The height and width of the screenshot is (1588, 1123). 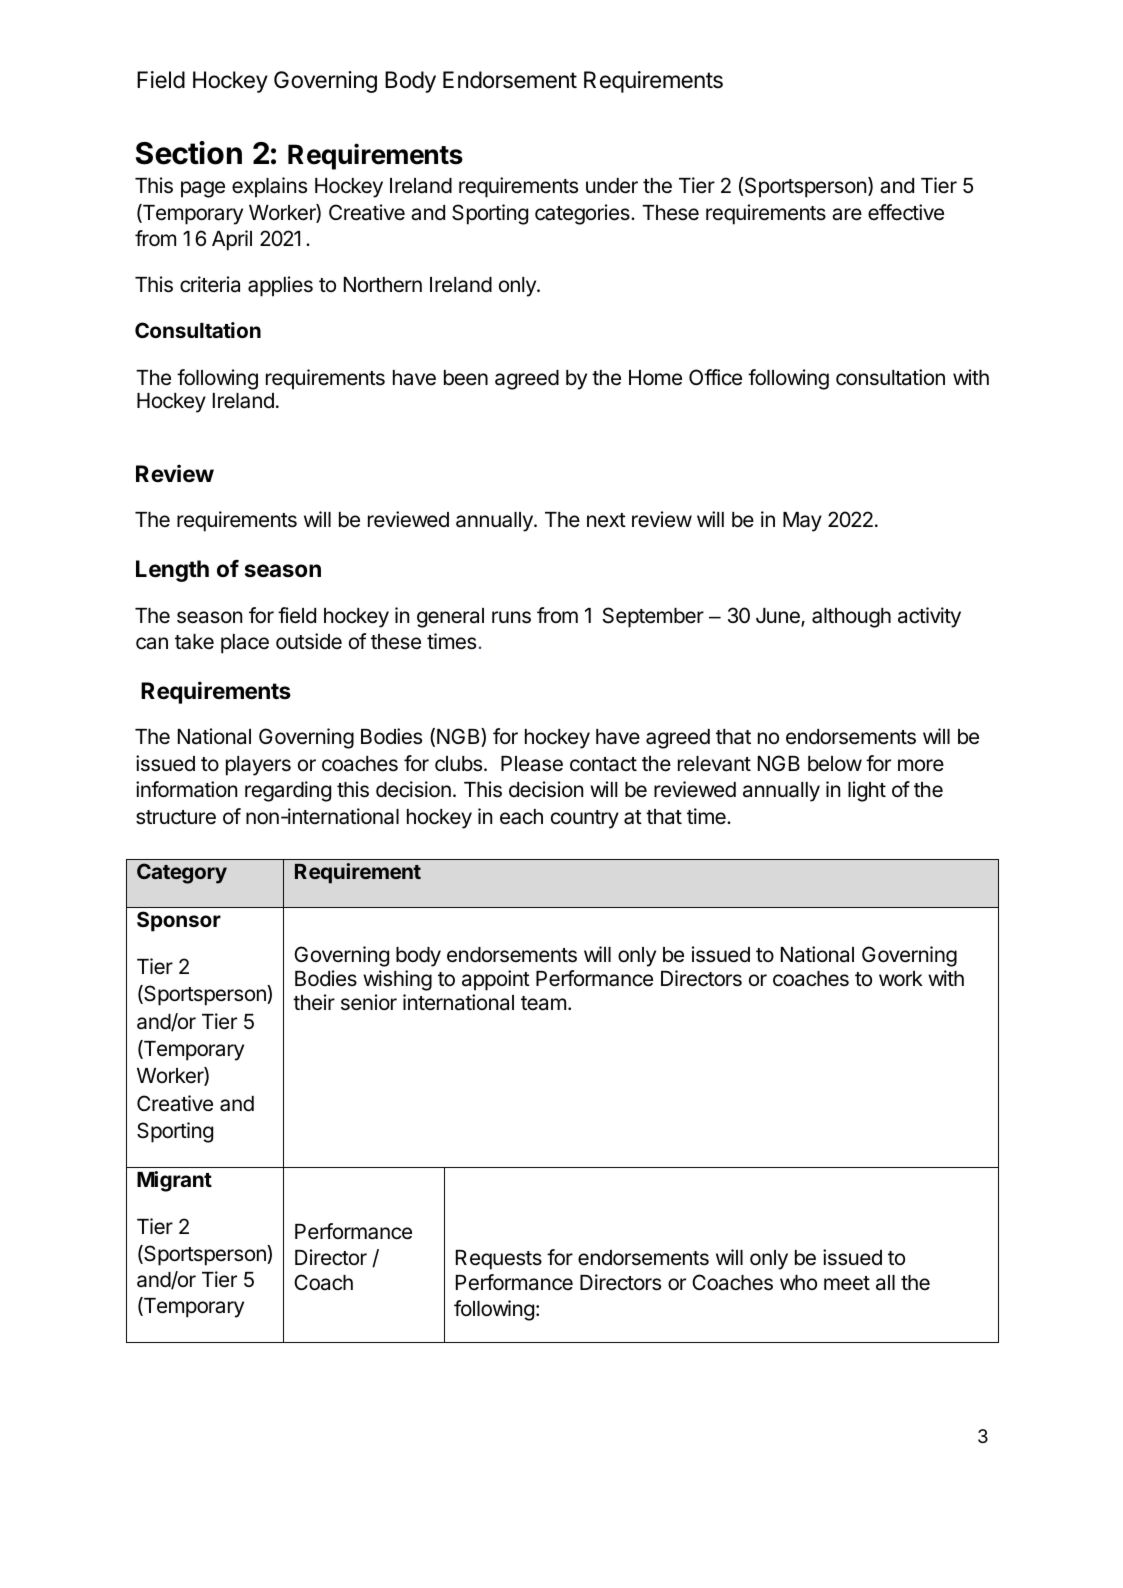 What do you see at coordinates (174, 1181) in the screenshot?
I see `Migrant` at bounding box center [174, 1181].
